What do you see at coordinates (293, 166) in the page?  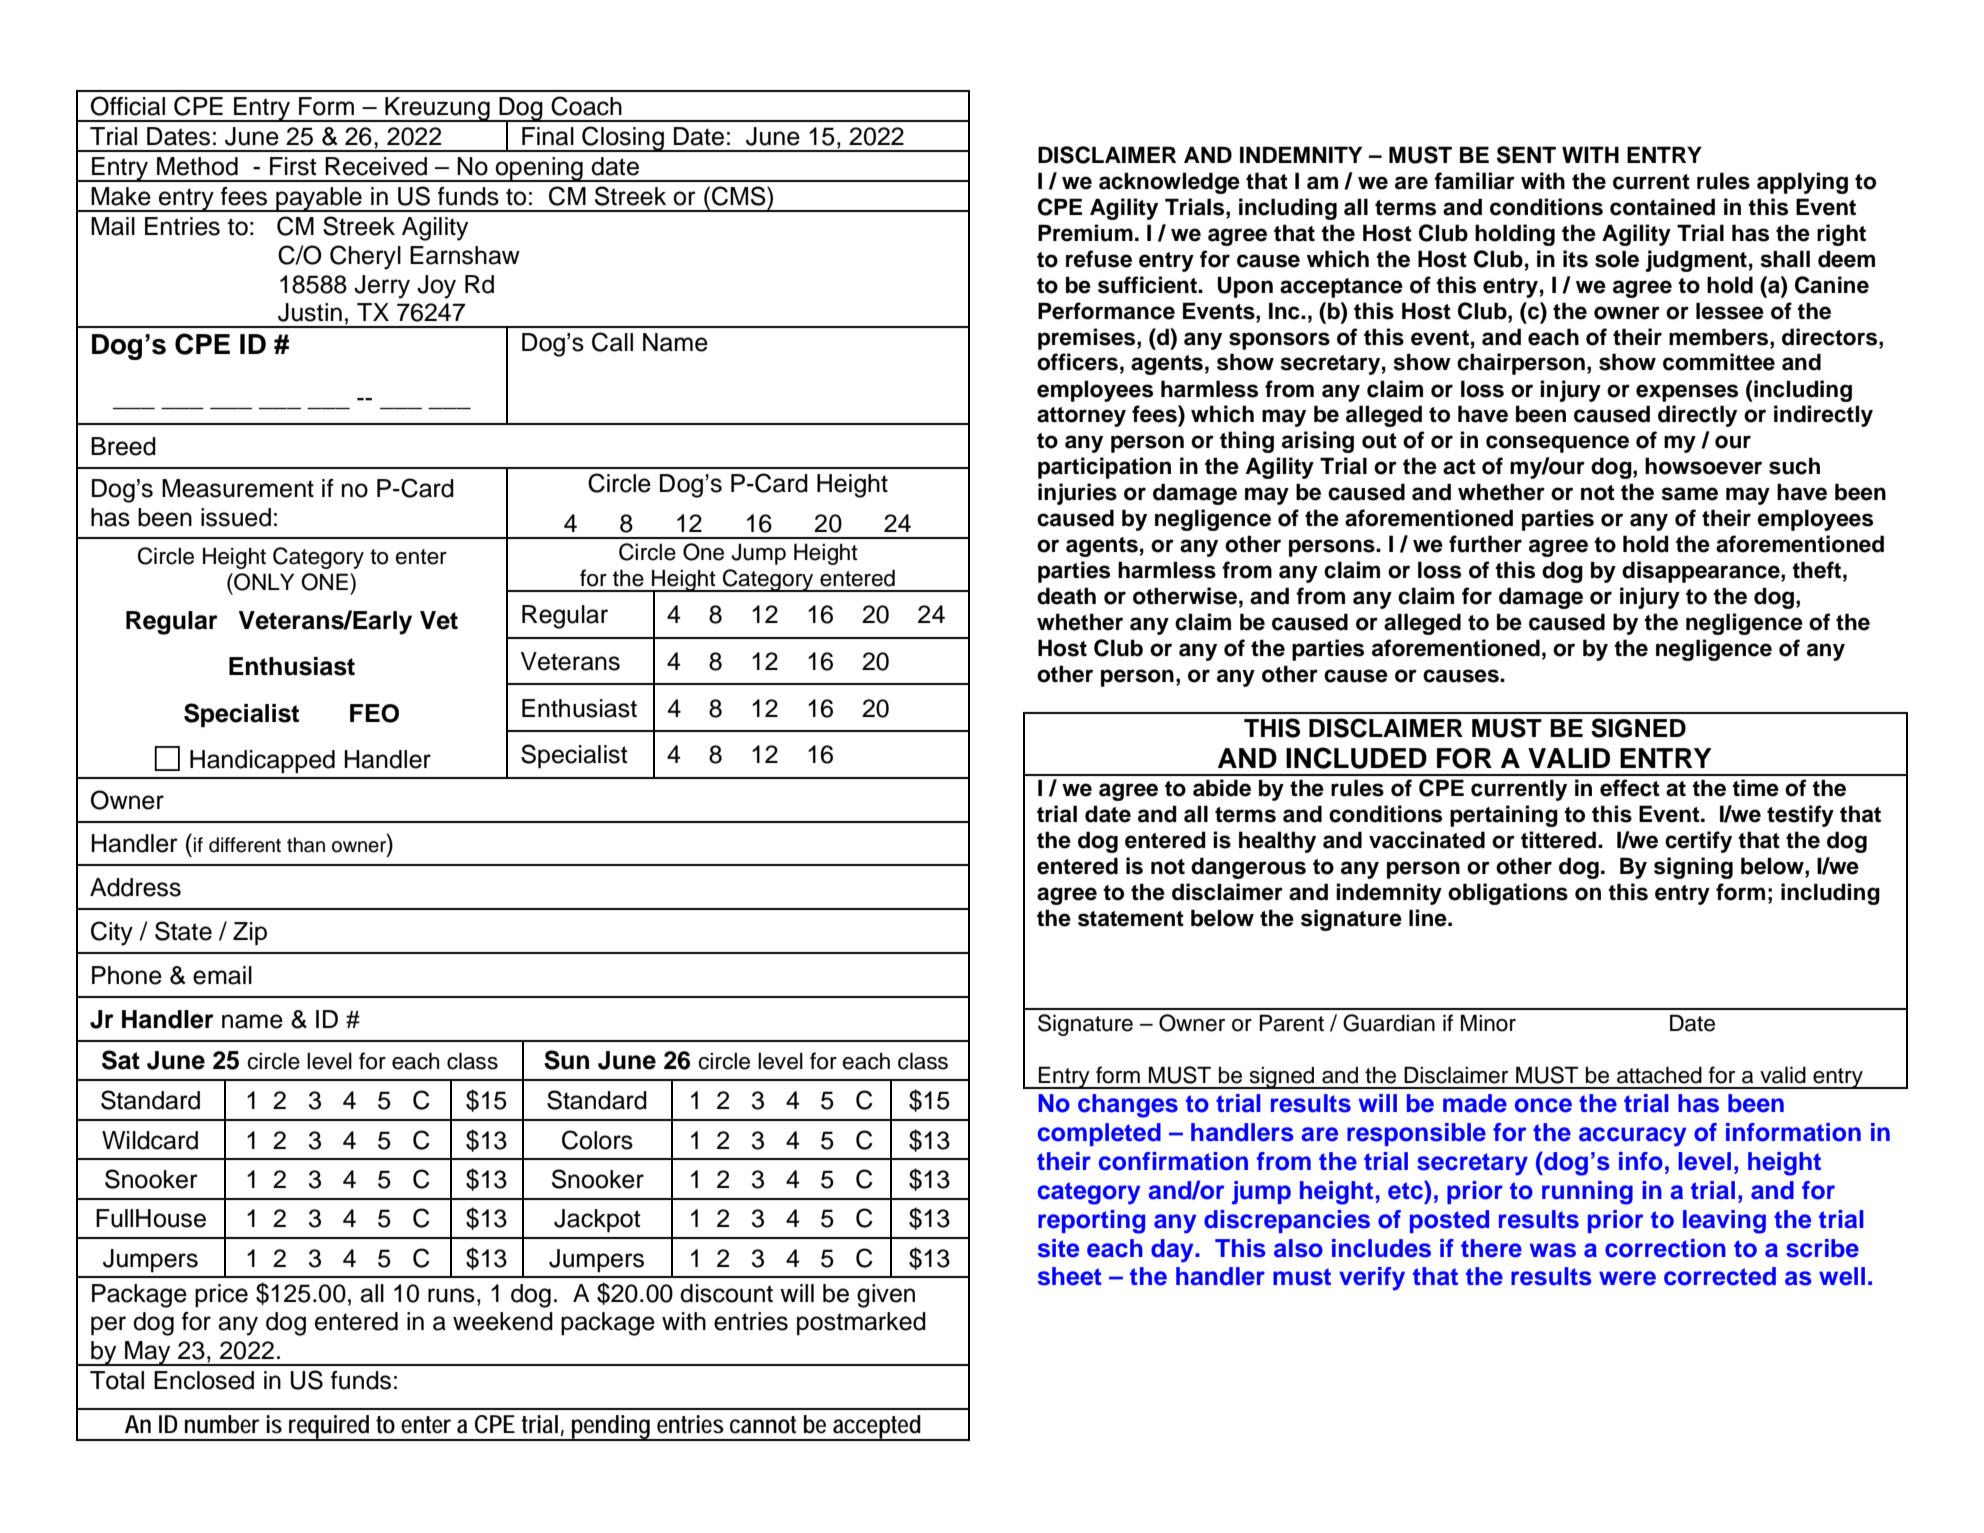 I see `First` at bounding box center [293, 166].
